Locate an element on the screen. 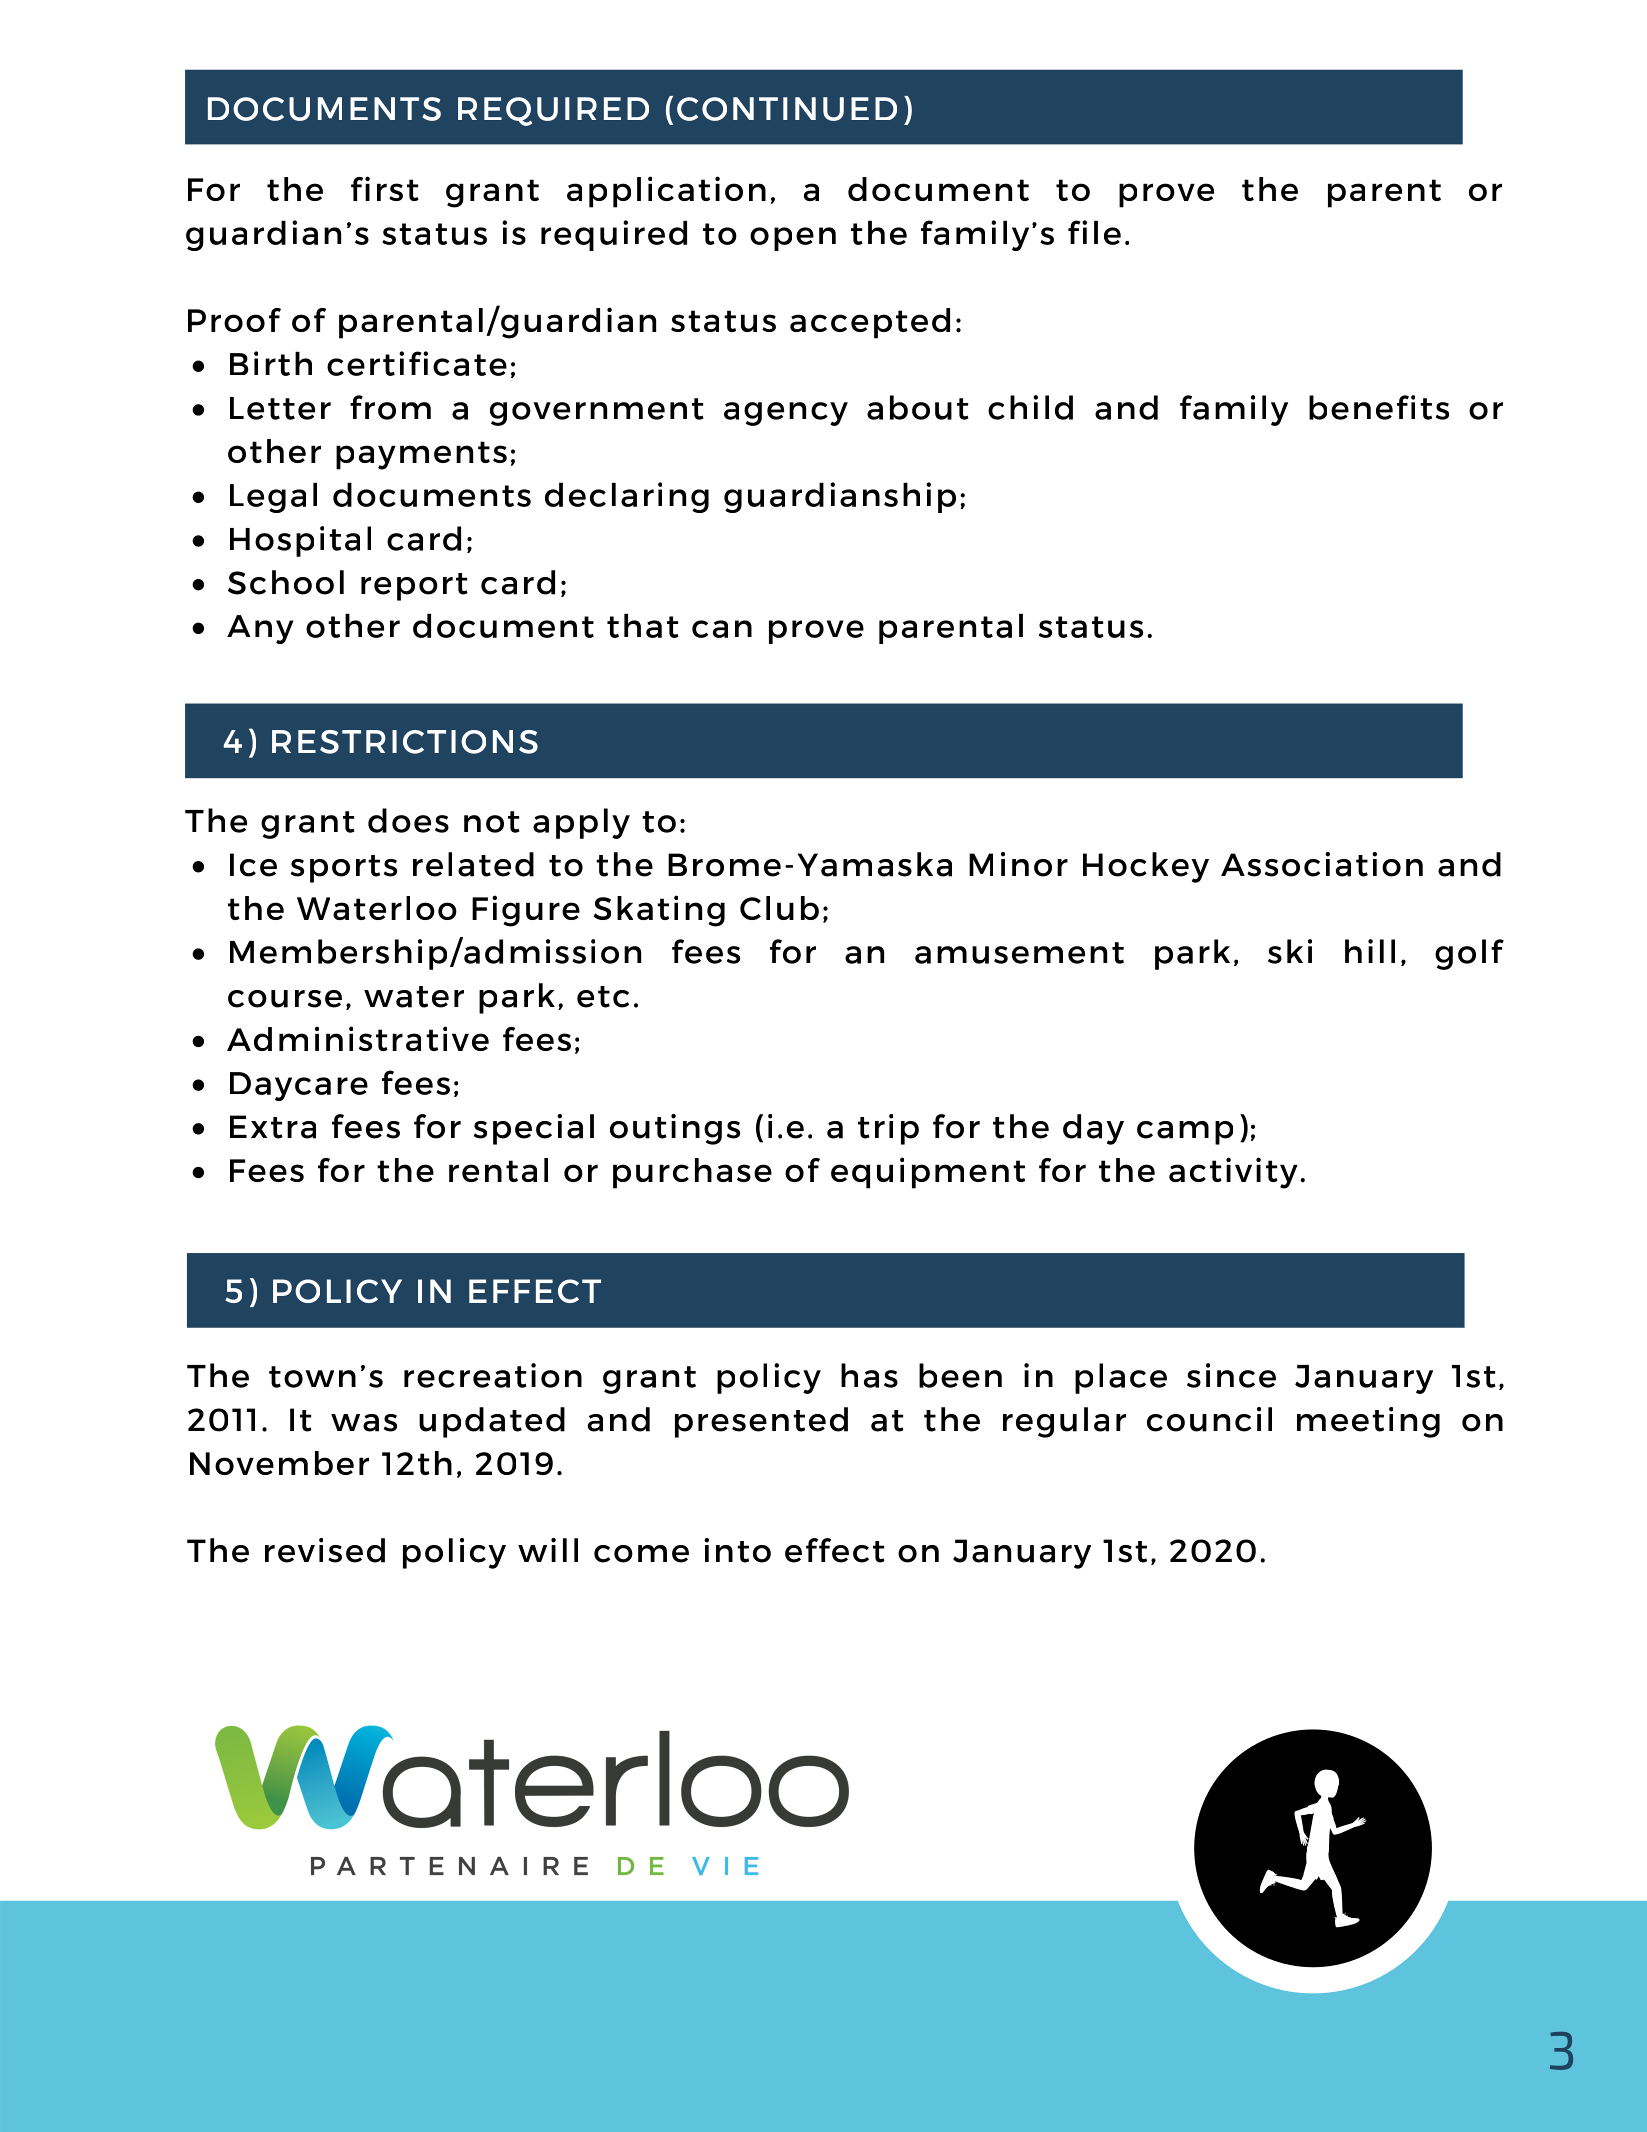  into is located at coordinates (737, 1550).
